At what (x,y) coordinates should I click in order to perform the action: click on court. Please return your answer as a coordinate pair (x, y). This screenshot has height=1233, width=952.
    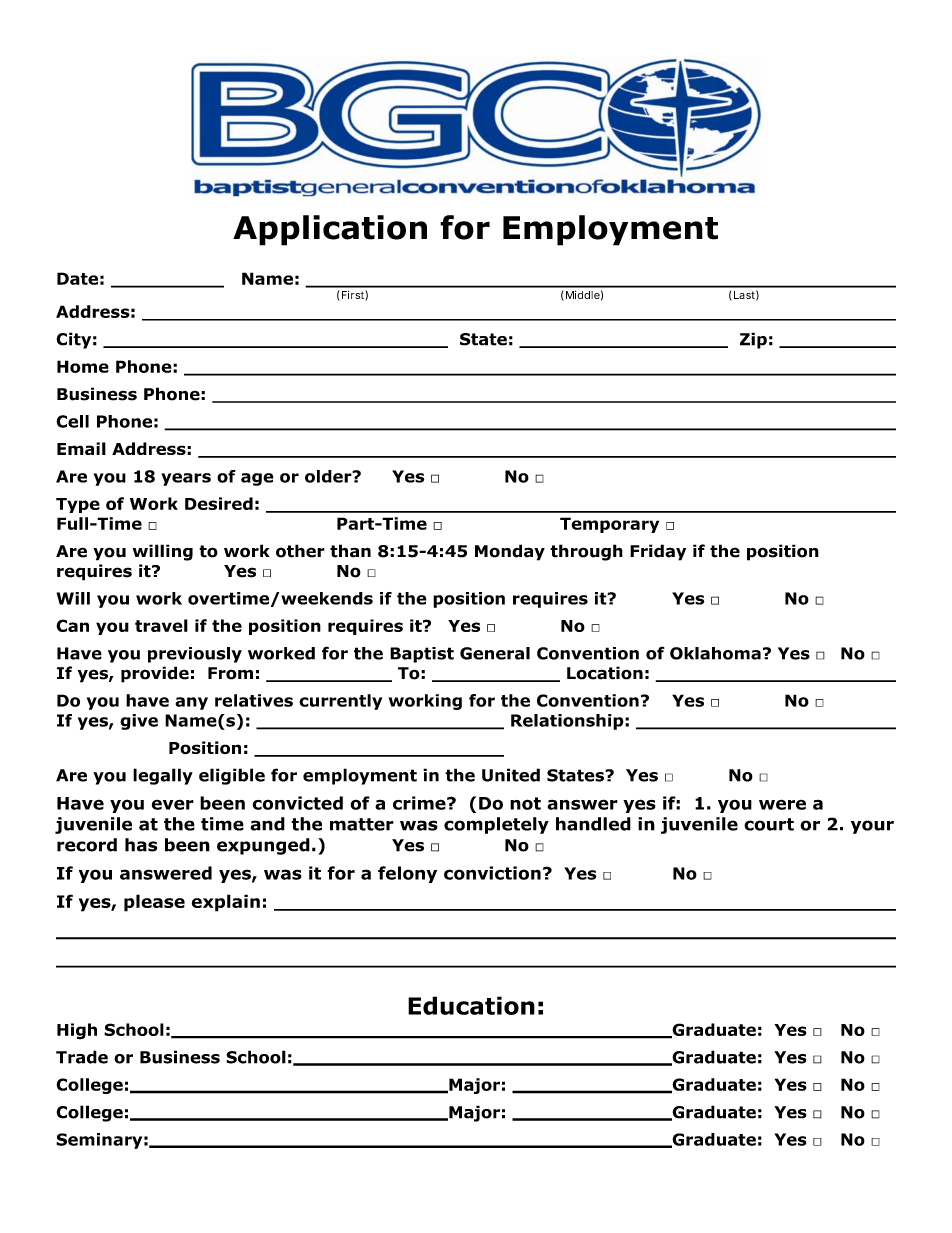
    Looking at the image, I should click on (769, 824).
